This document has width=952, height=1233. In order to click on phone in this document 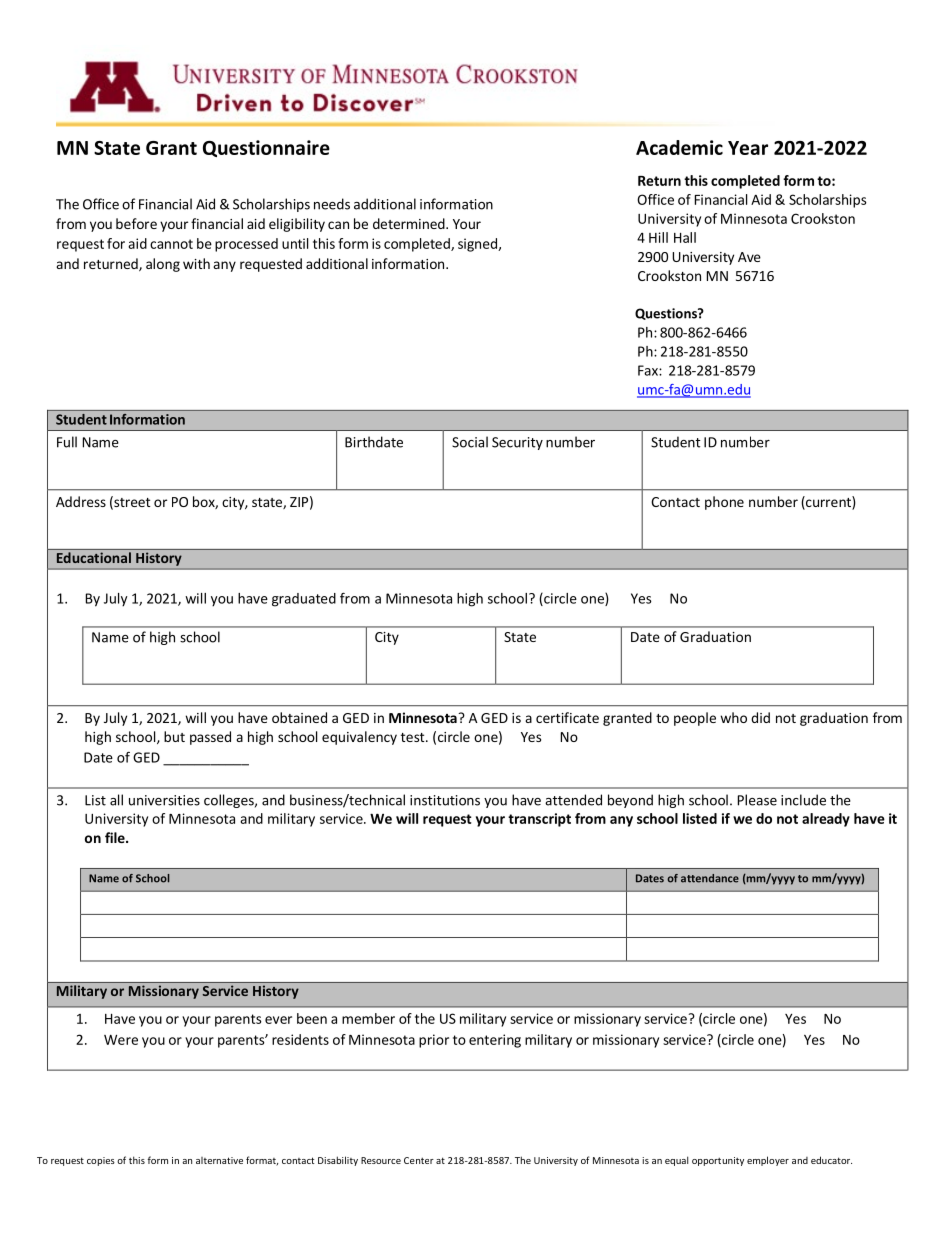, I will do `click(724, 503)`.
